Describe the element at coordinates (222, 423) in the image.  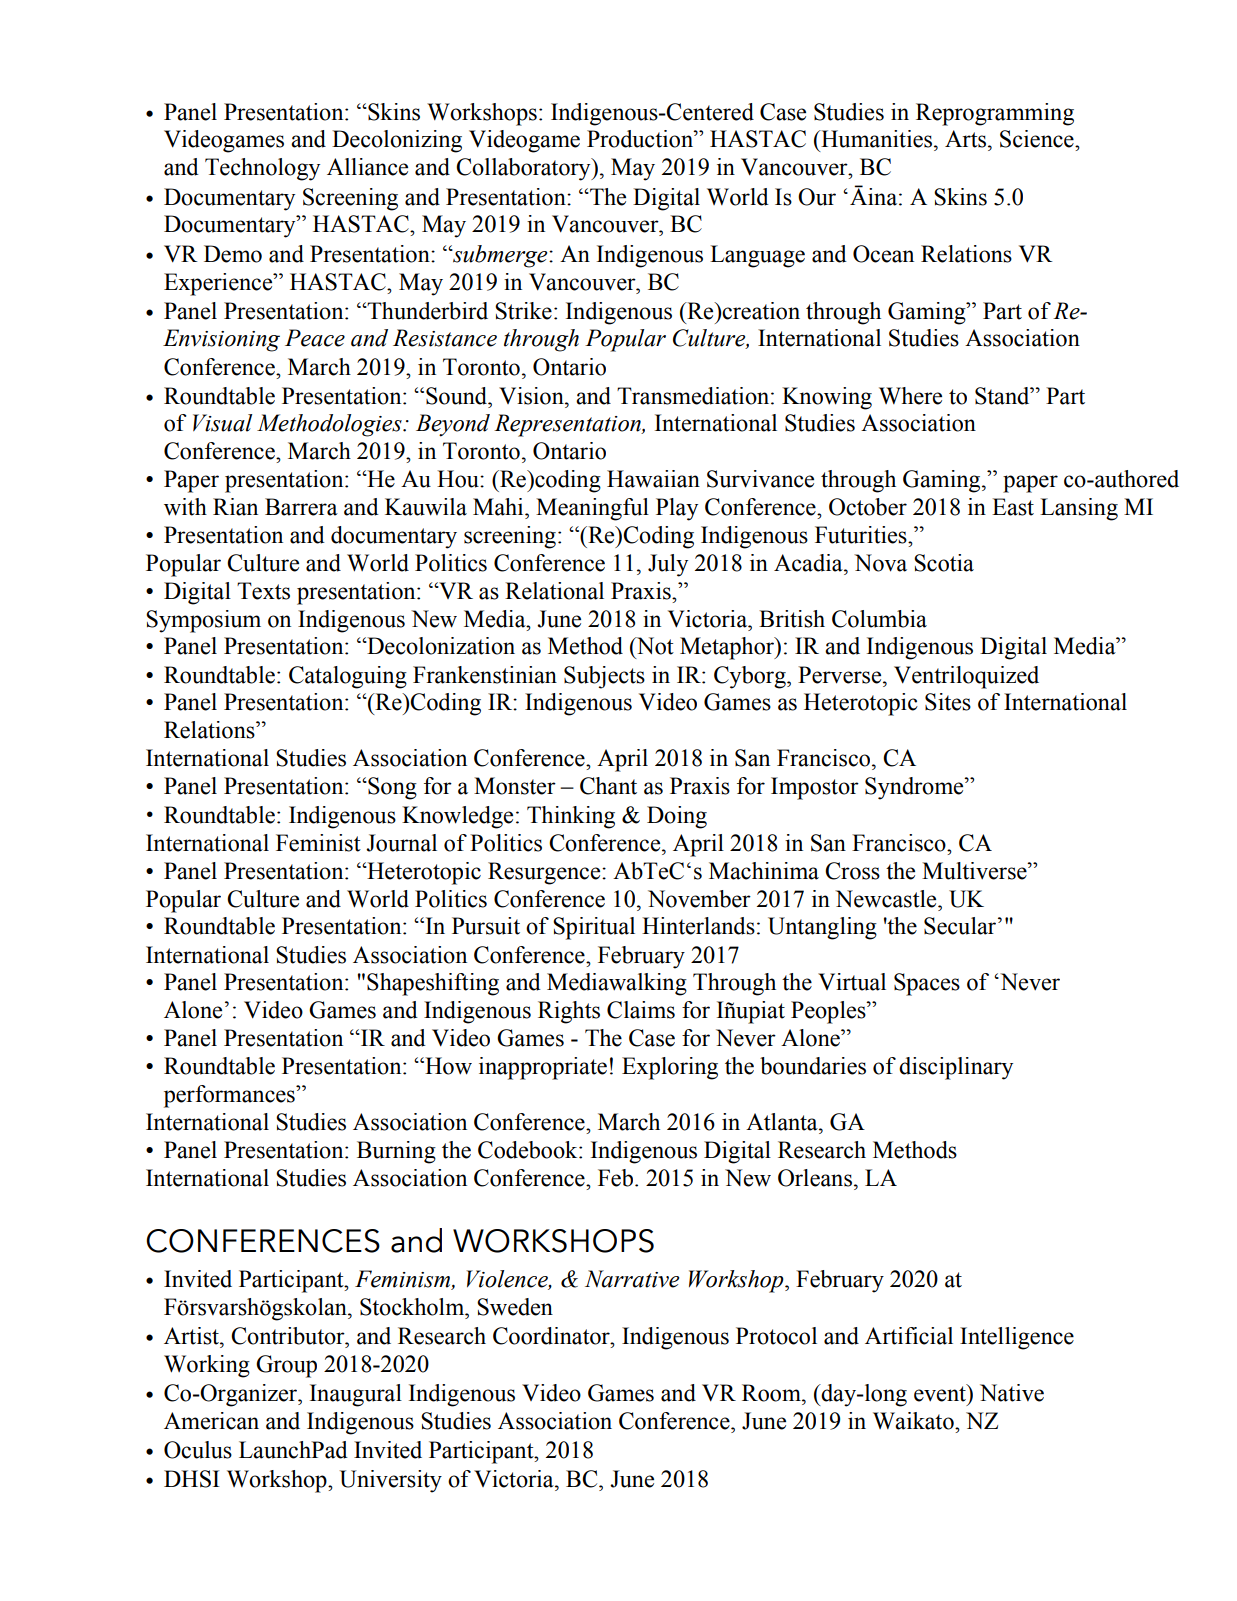
I see `Visual` at that location.
